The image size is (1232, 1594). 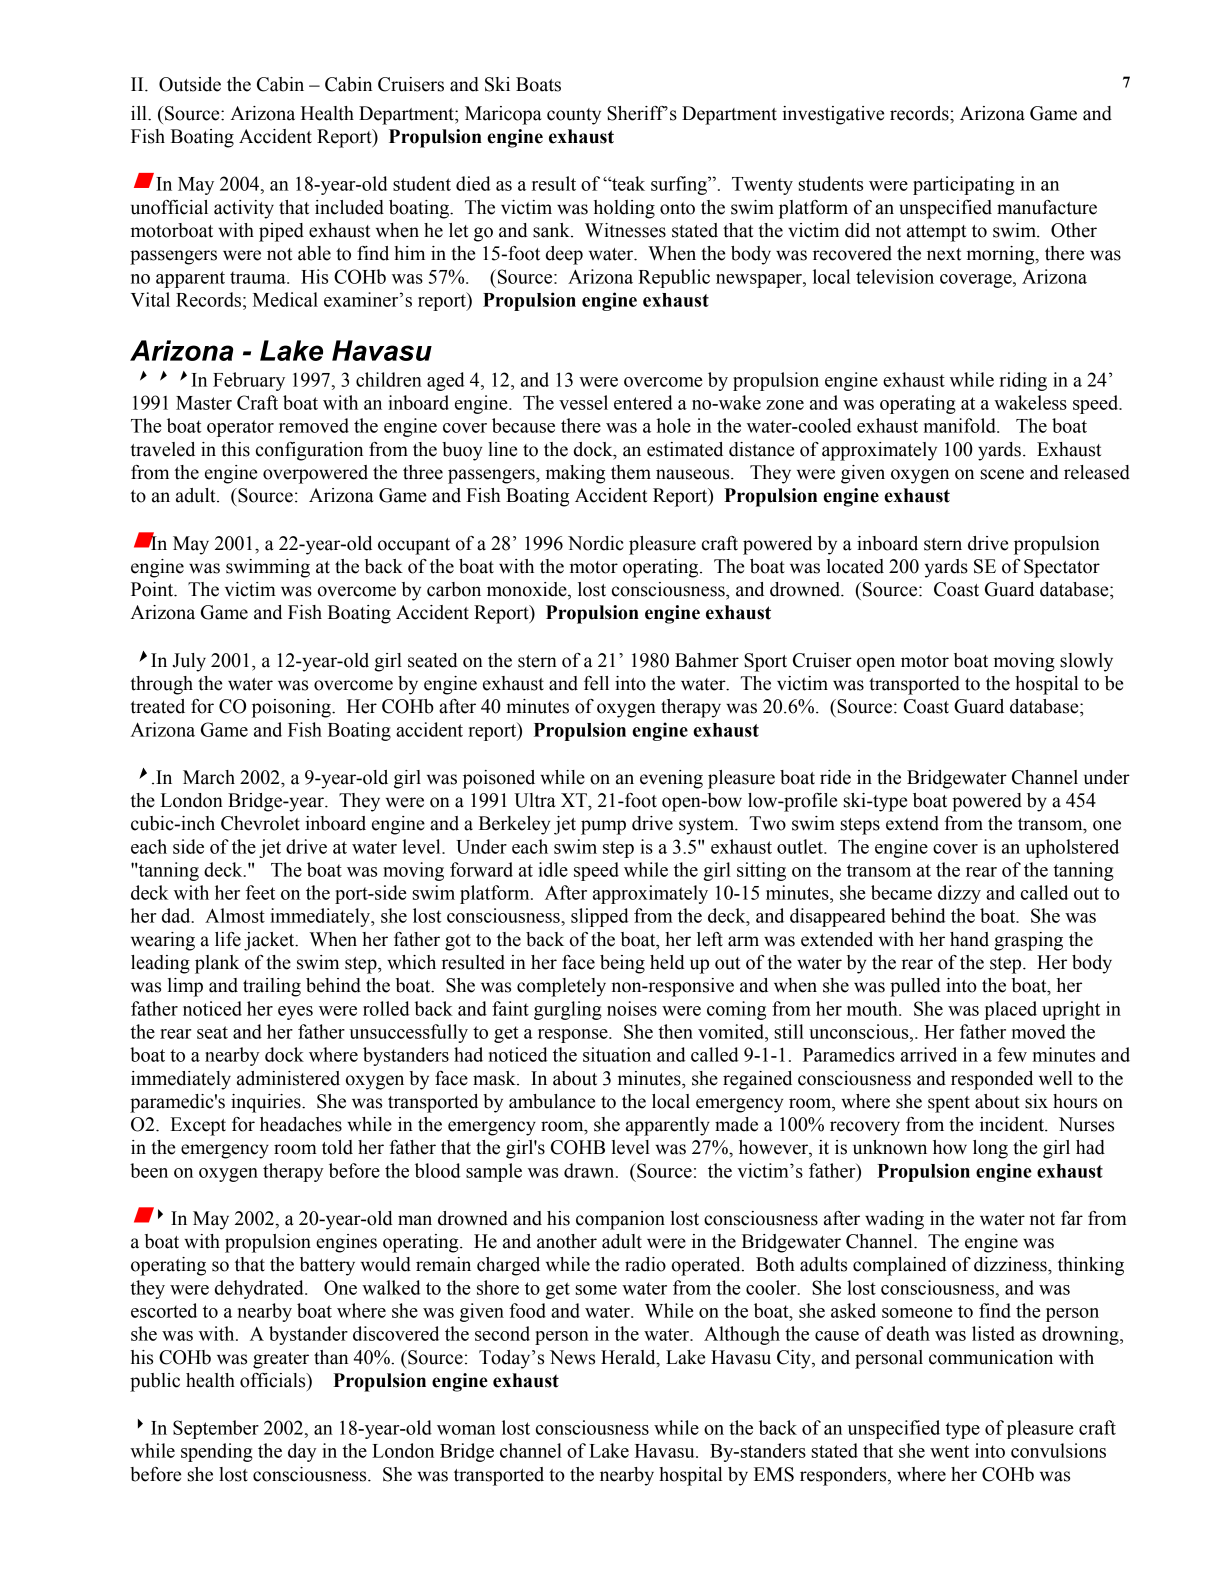 What do you see at coordinates (964, 185) in the screenshot?
I see `participating` at bounding box center [964, 185].
